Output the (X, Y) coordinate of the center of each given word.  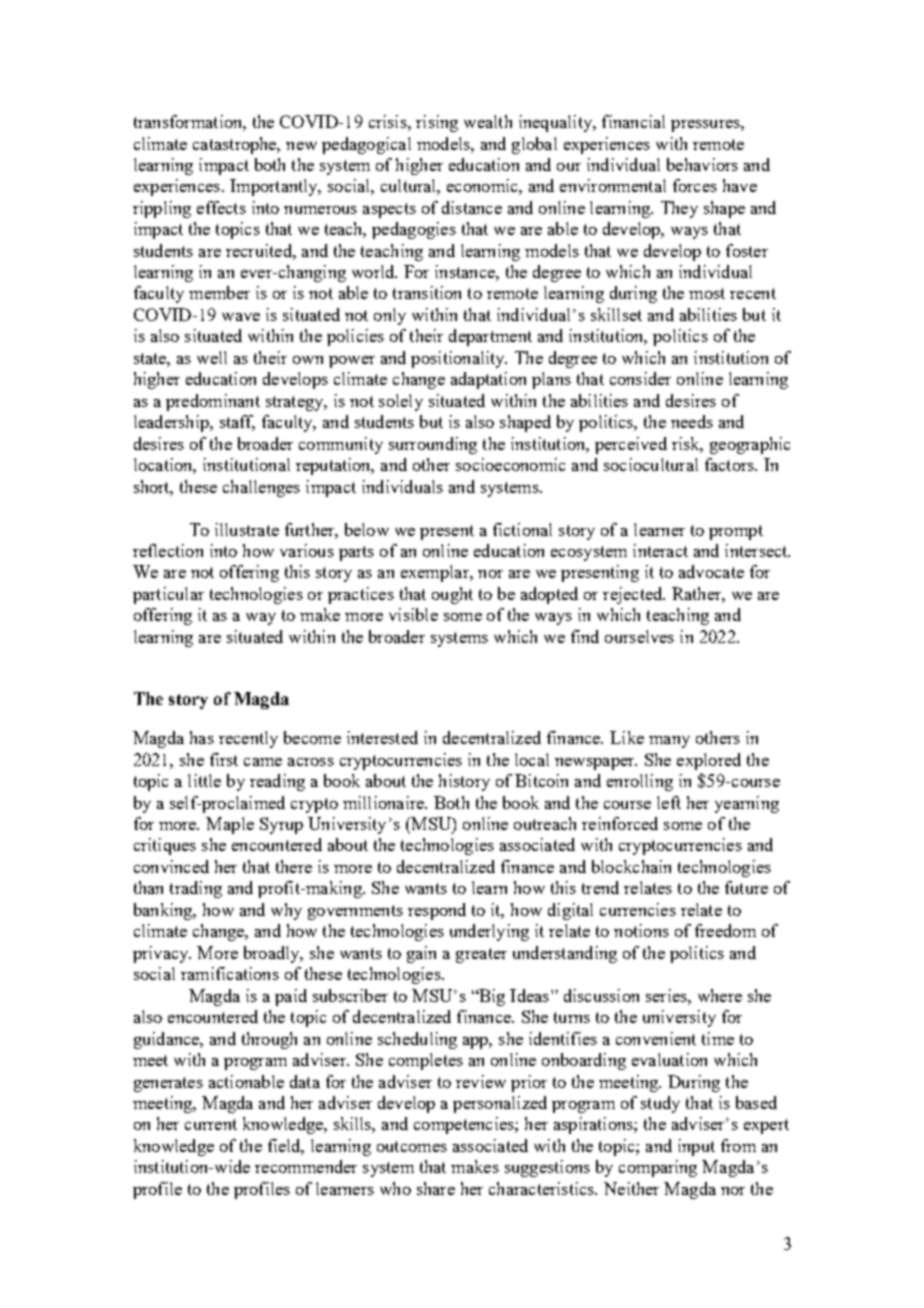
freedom (725, 930)
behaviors (702, 164)
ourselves (639, 636)
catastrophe (236, 145)
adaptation (488, 380)
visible (413, 614)
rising (437, 123)
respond (437, 911)
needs (692, 421)
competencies (465, 1125)
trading (196, 889)
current (211, 1124)
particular (168, 595)
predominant (213, 402)
